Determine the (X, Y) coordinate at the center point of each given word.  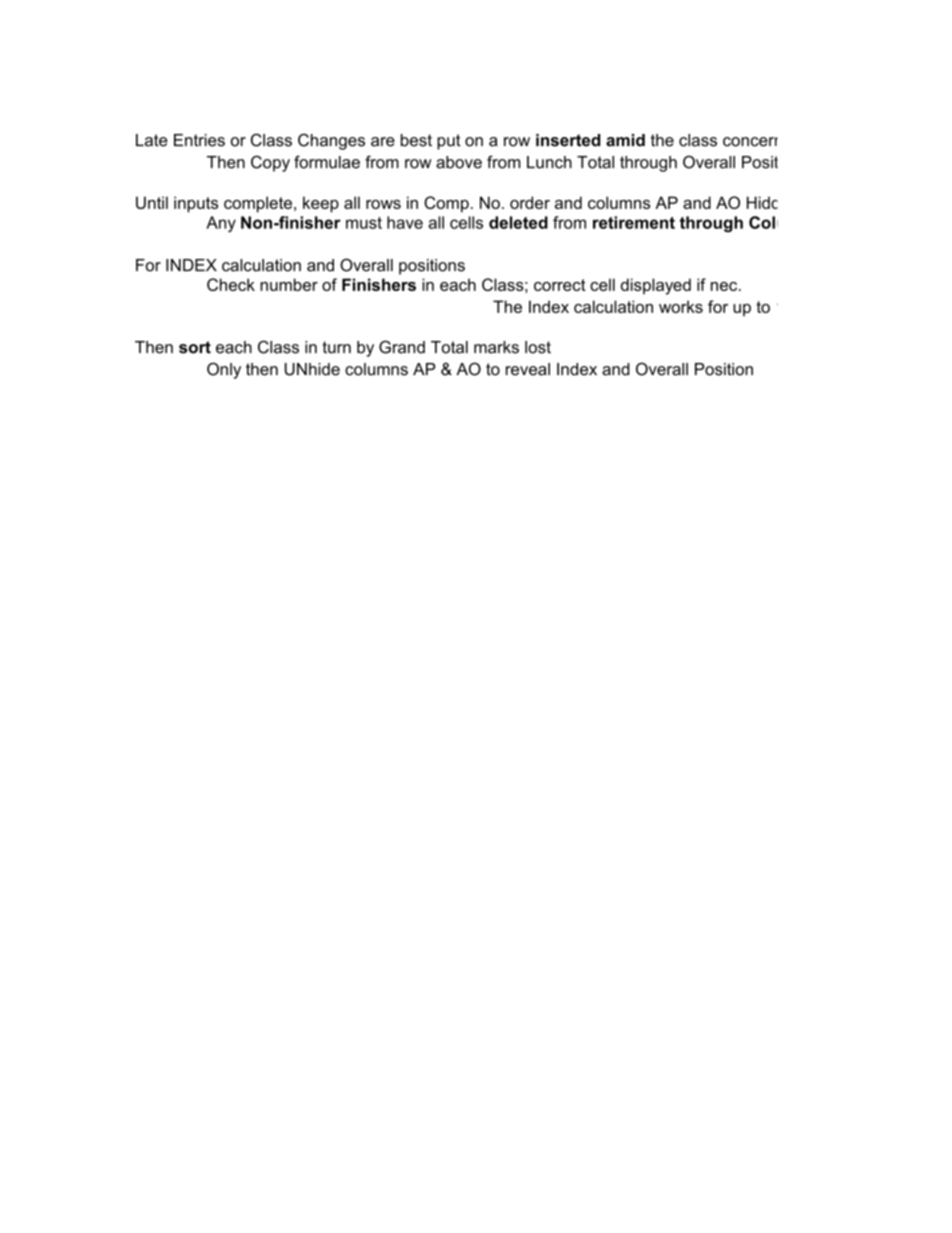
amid (625, 140)
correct (560, 285)
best (416, 140)
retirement (634, 222)
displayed (656, 286)
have (405, 222)
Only (224, 370)
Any (221, 224)
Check (231, 284)
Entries (199, 140)
